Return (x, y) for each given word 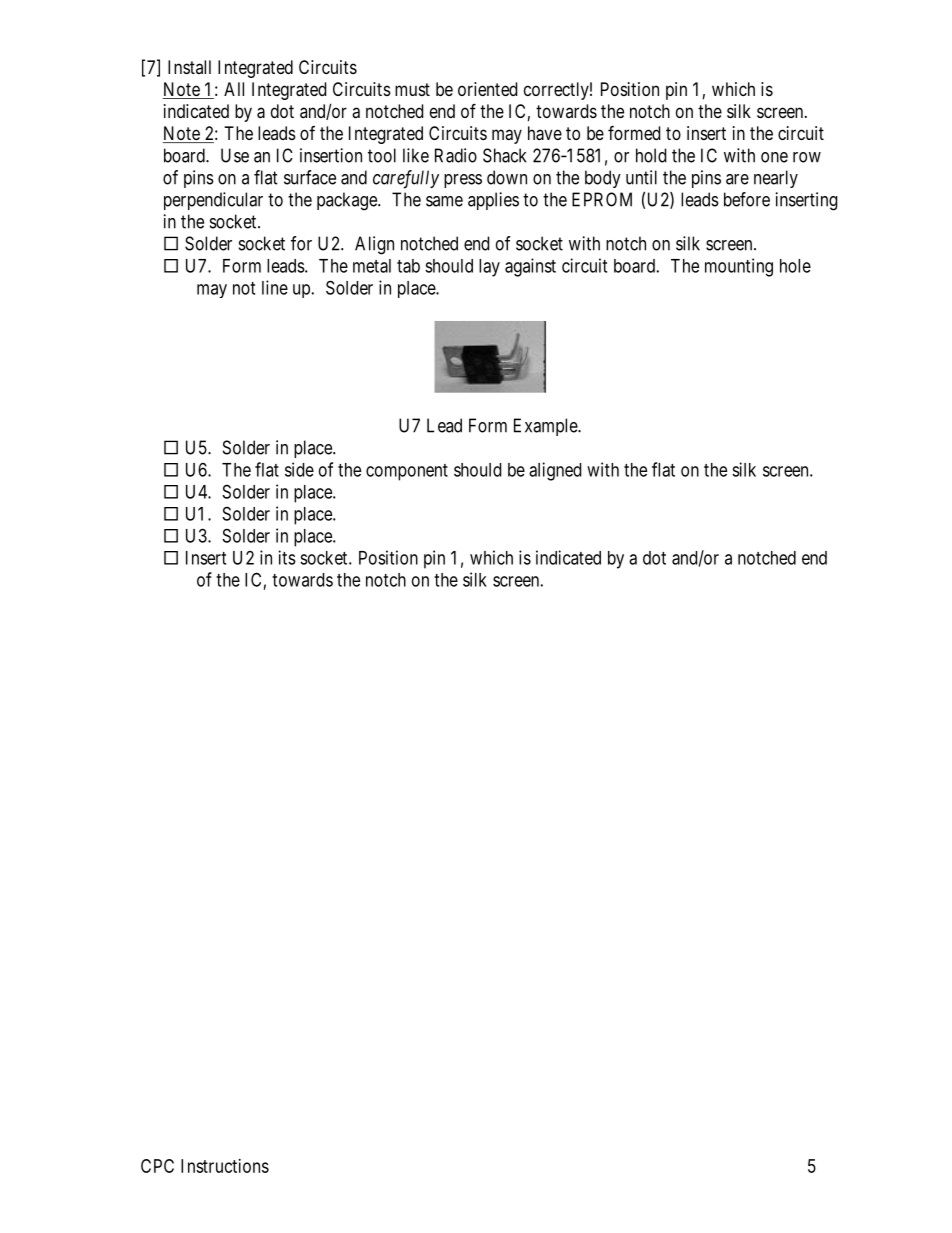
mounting (739, 267)
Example (546, 427)
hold (651, 155)
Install (189, 67)
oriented (487, 89)
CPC (157, 1166)
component (407, 472)
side (299, 469)
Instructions (225, 1166)
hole (795, 266)
